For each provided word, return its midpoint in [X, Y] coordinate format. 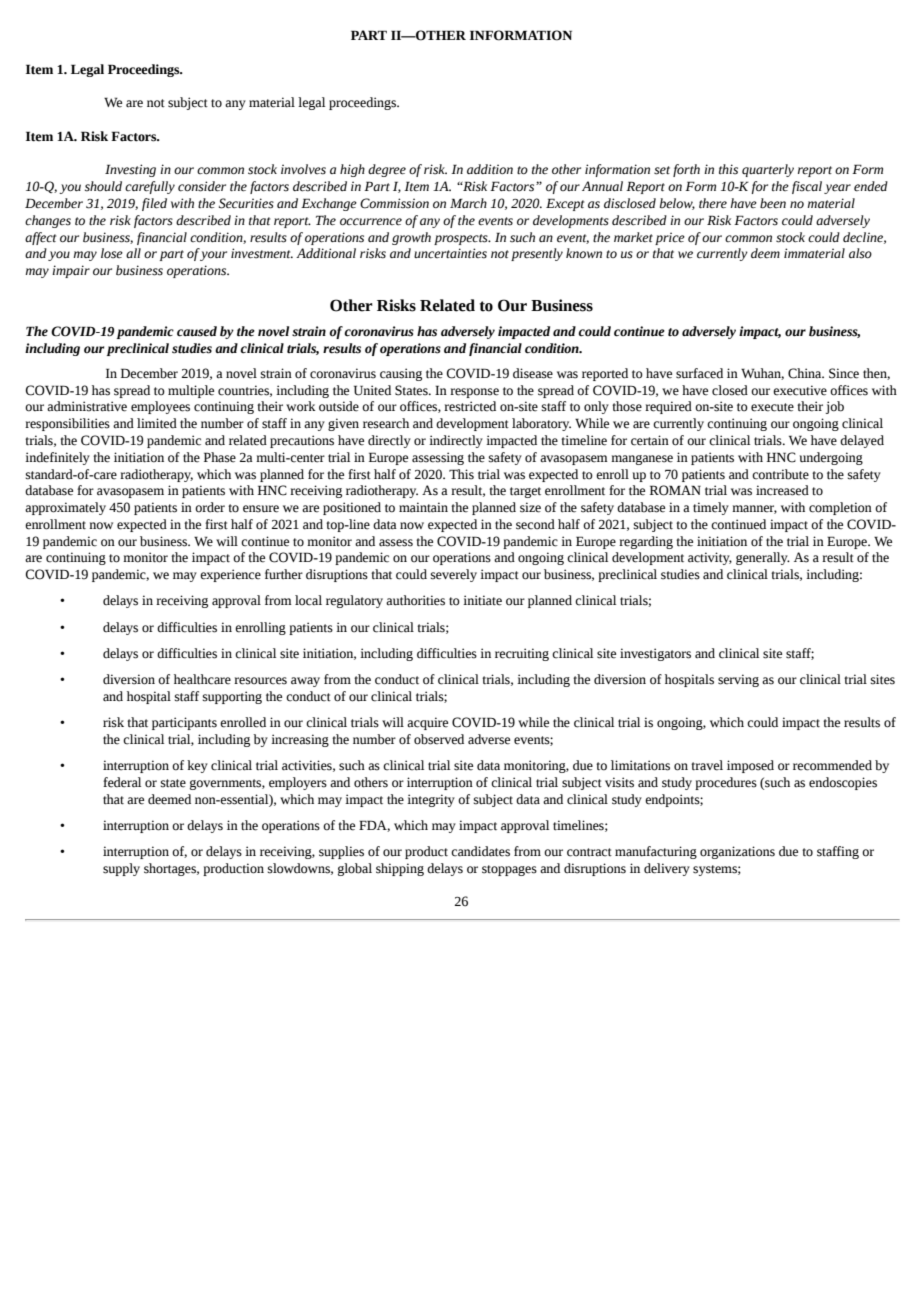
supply [121, 869]
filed [154, 204]
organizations [737, 852]
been [773, 203]
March [468, 203]
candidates [480, 851]
